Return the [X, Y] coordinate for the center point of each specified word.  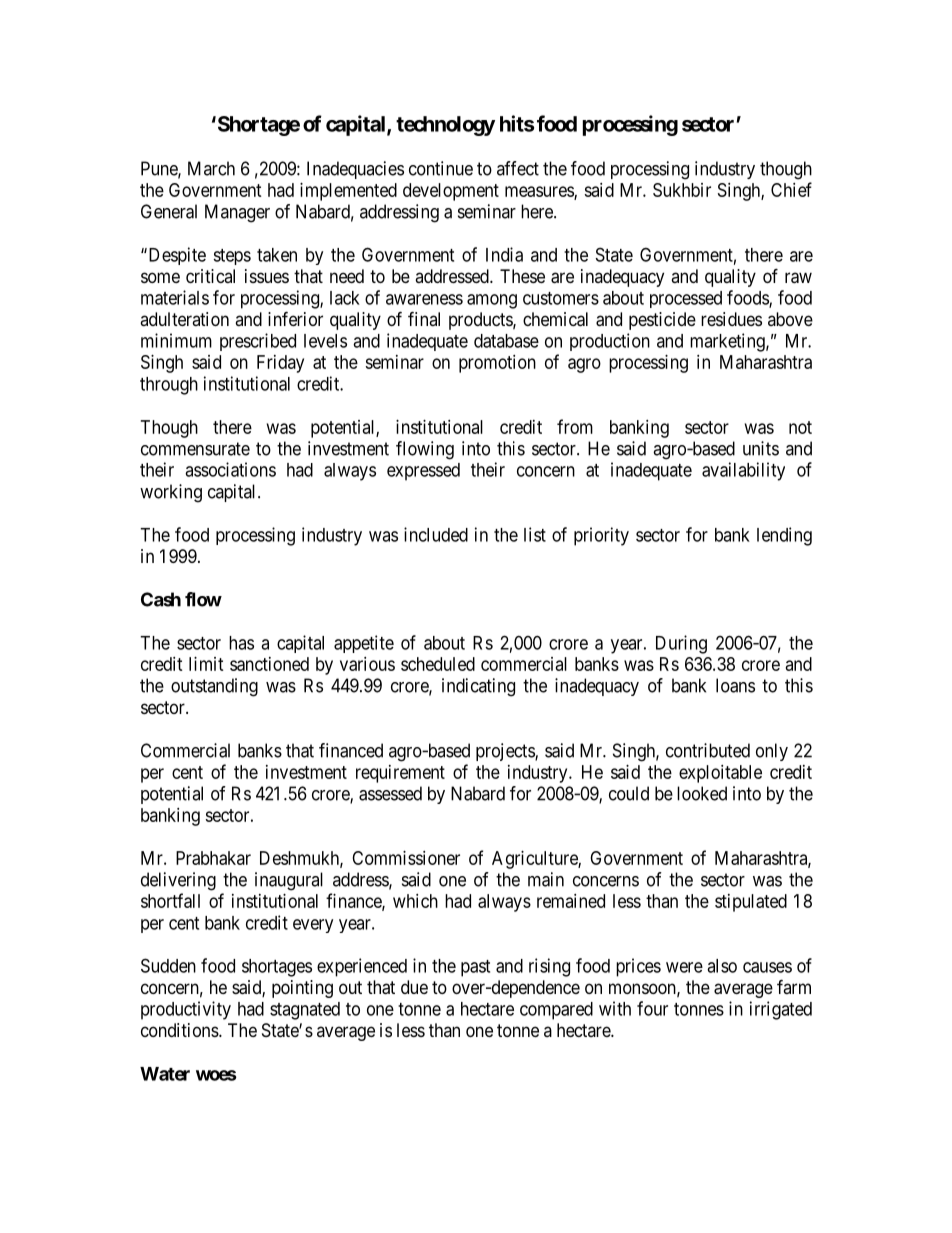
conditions [180, 1030]
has [241, 643]
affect [518, 168]
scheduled [438, 664]
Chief [791, 189]
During [681, 644]
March [211, 168]
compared [556, 1011]
